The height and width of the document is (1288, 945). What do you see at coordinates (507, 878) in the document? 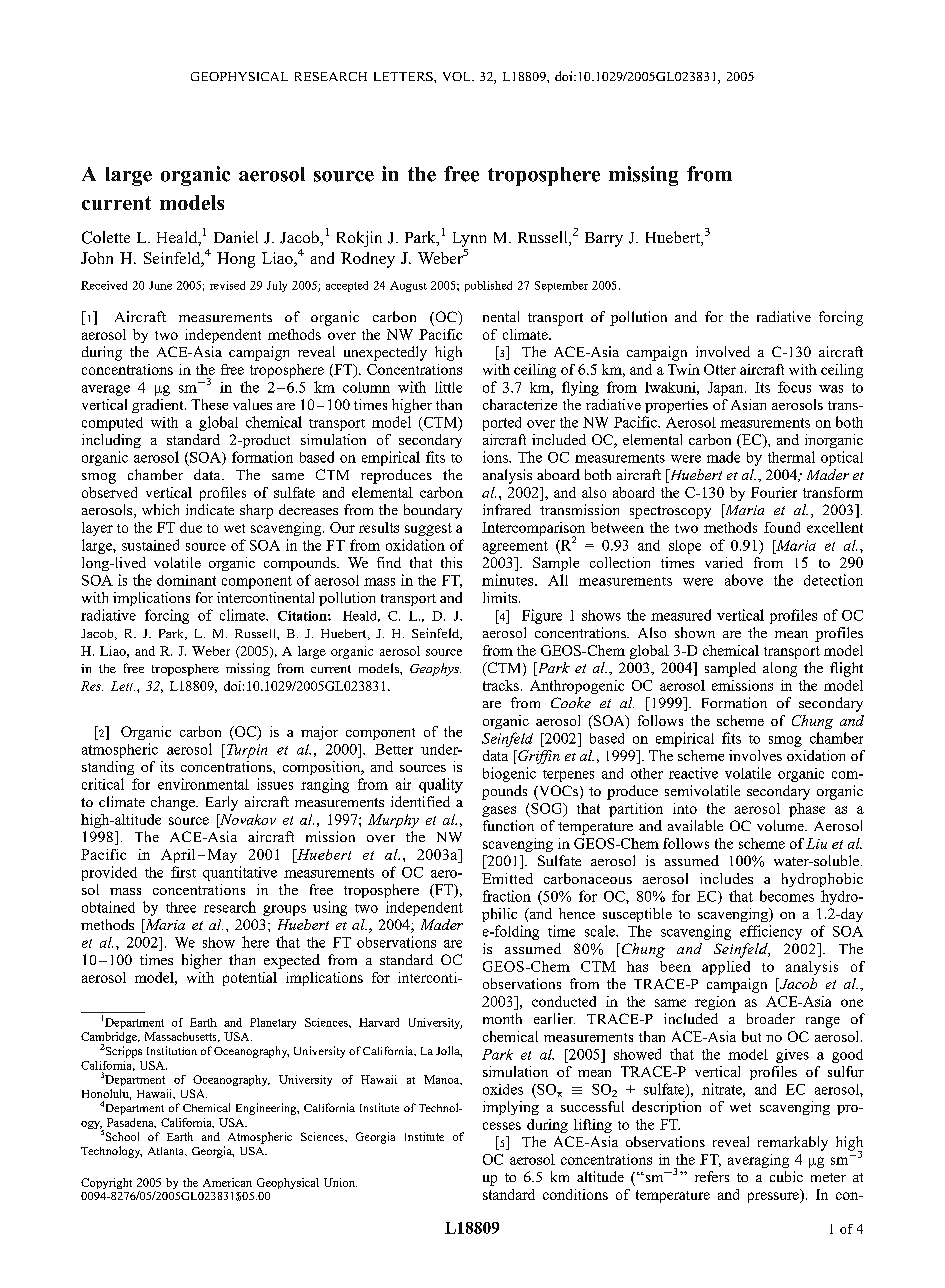
I see `Emitted` at bounding box center [507, 878].
